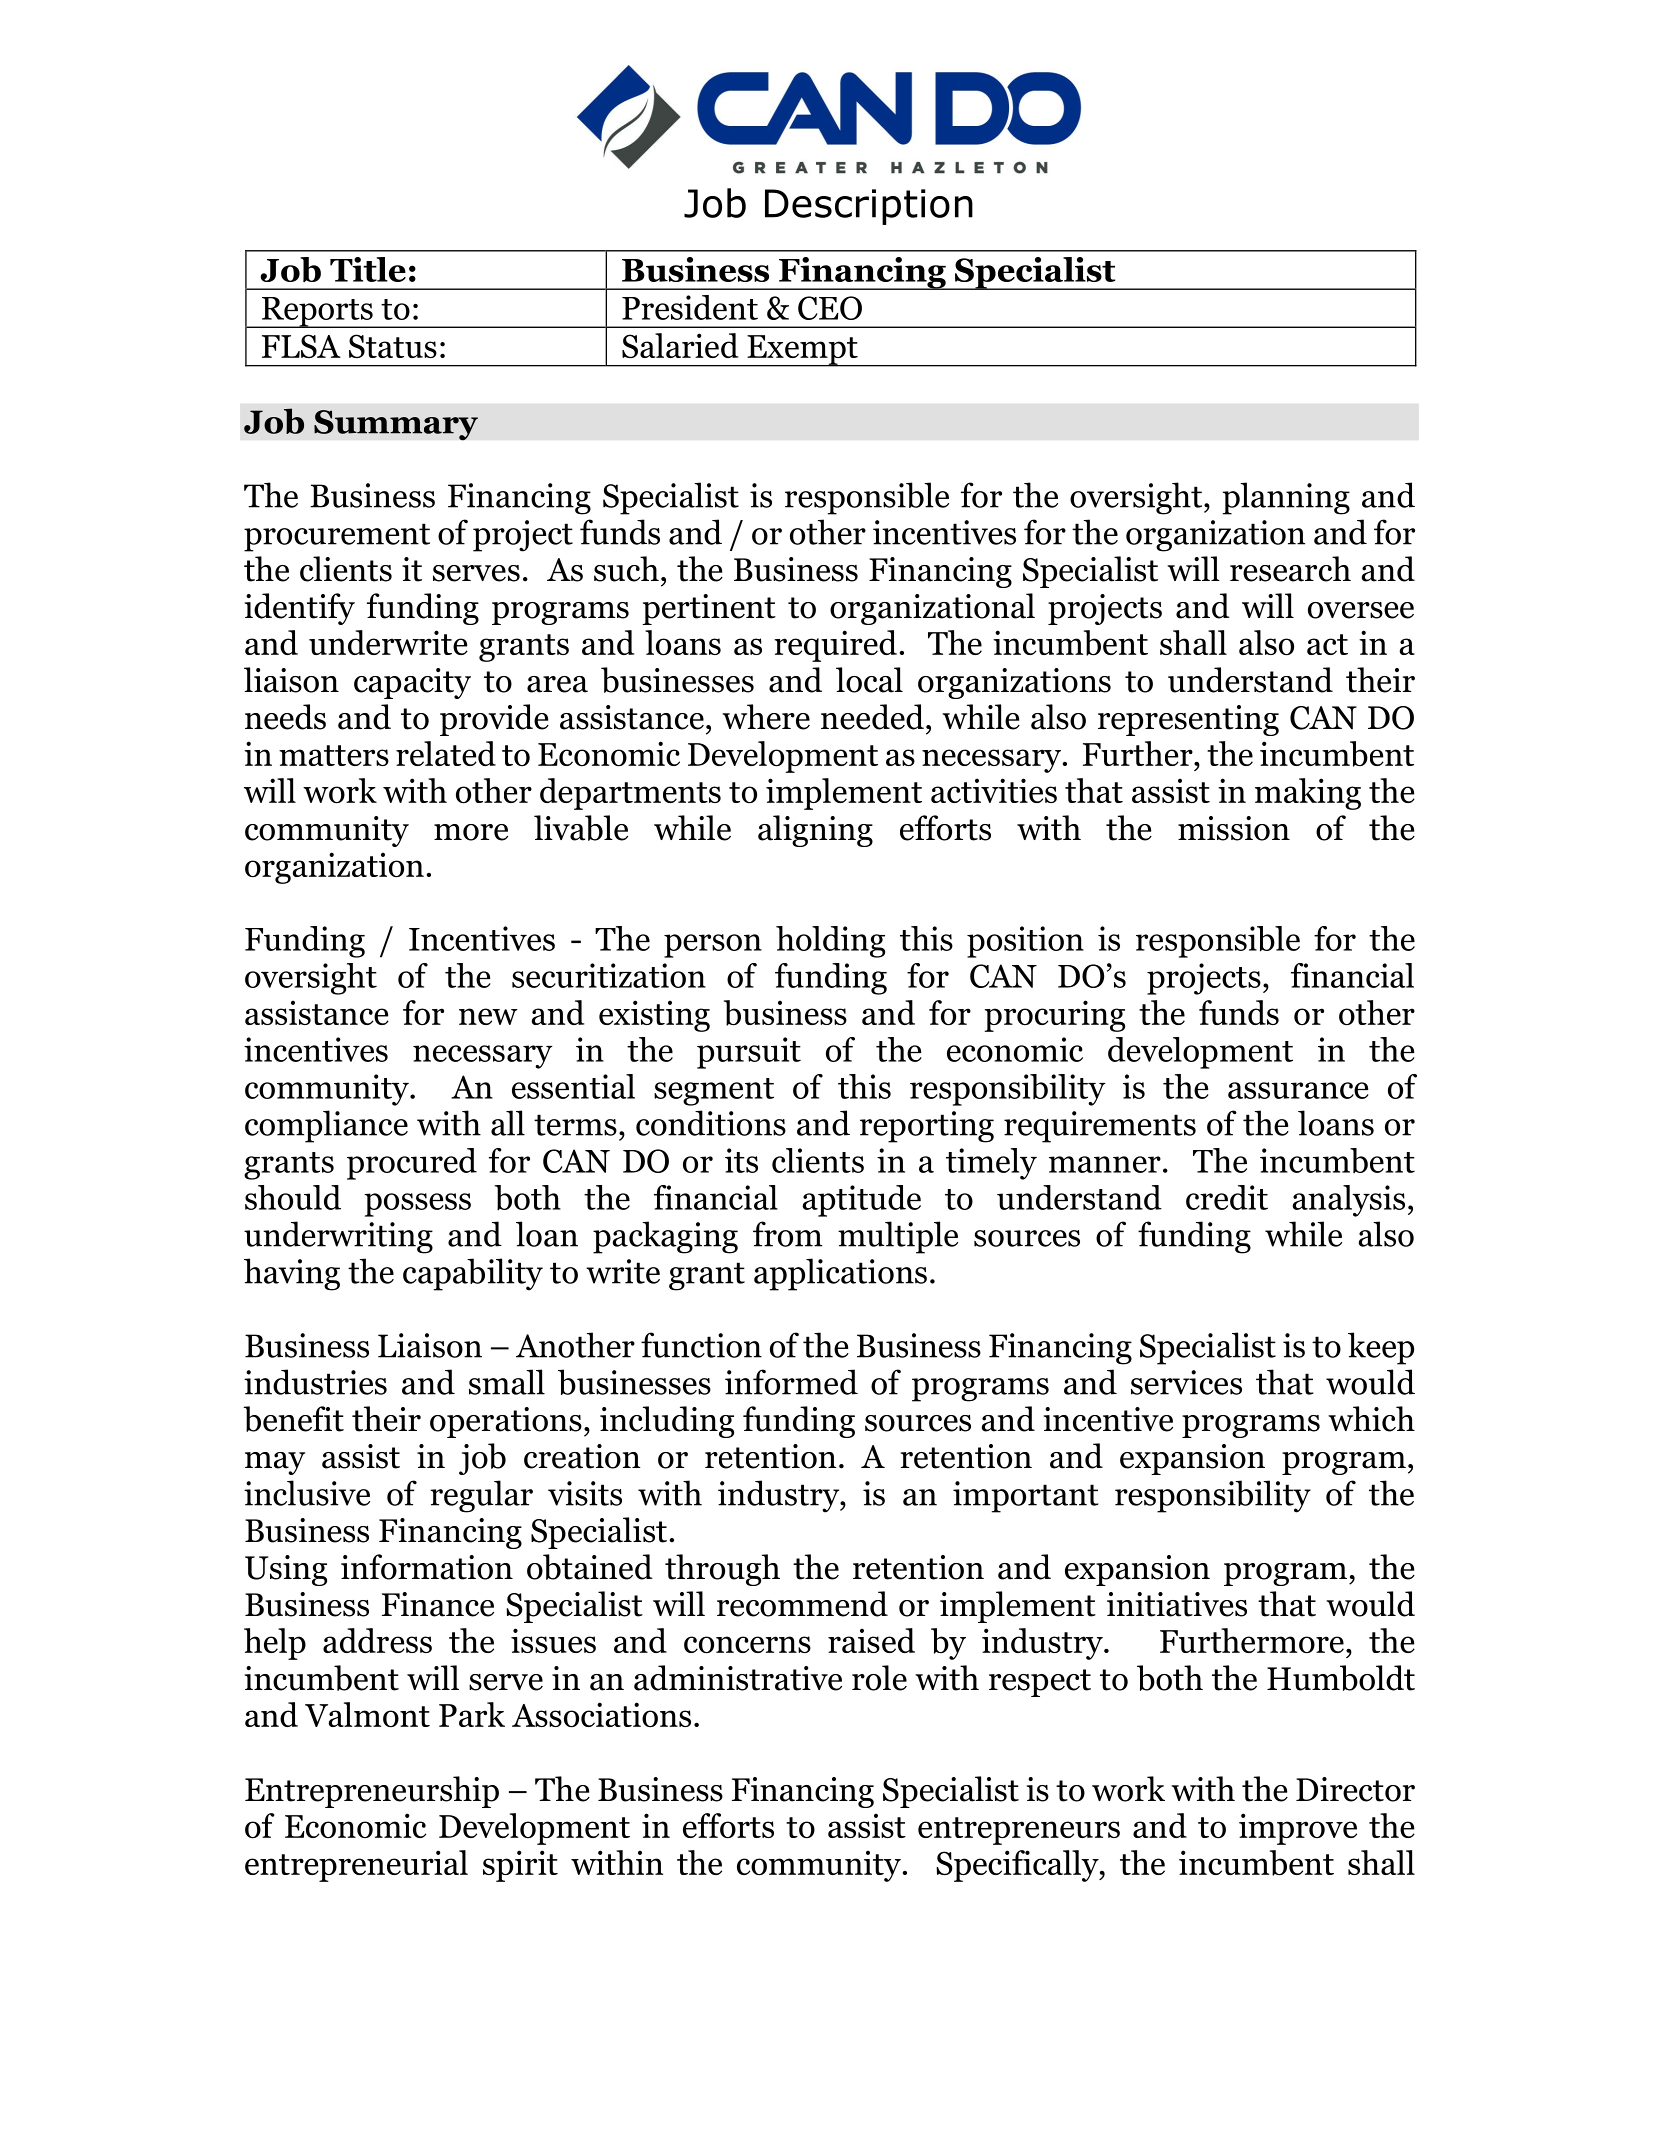 This screenshot has width=1659, height=2147. What do you see at coordinates (791, 1382) in the screenshot?
I see `informed` at bounding box center [791, 1382].
